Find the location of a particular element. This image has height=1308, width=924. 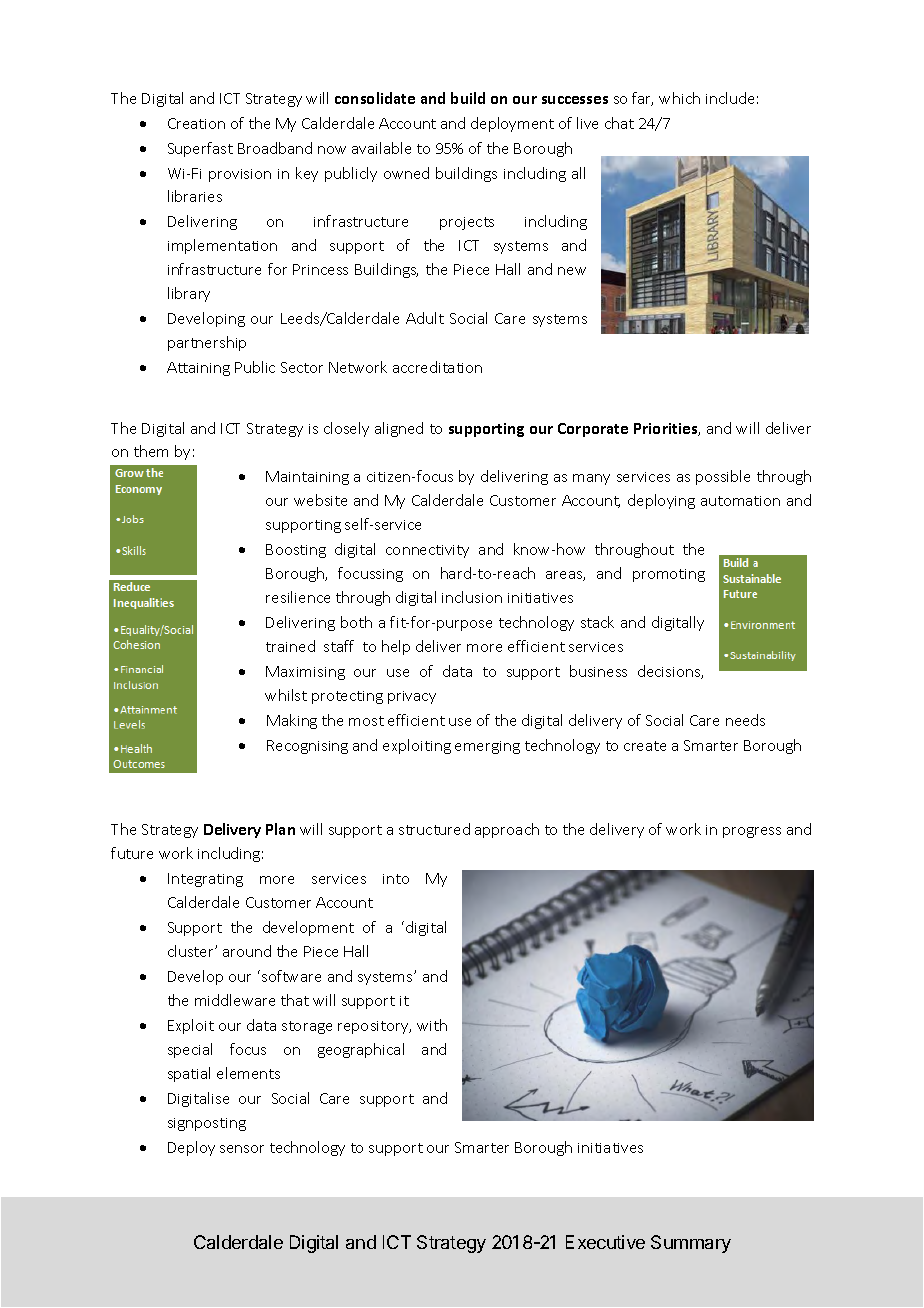

owned is located at coordinates (406, 173).
